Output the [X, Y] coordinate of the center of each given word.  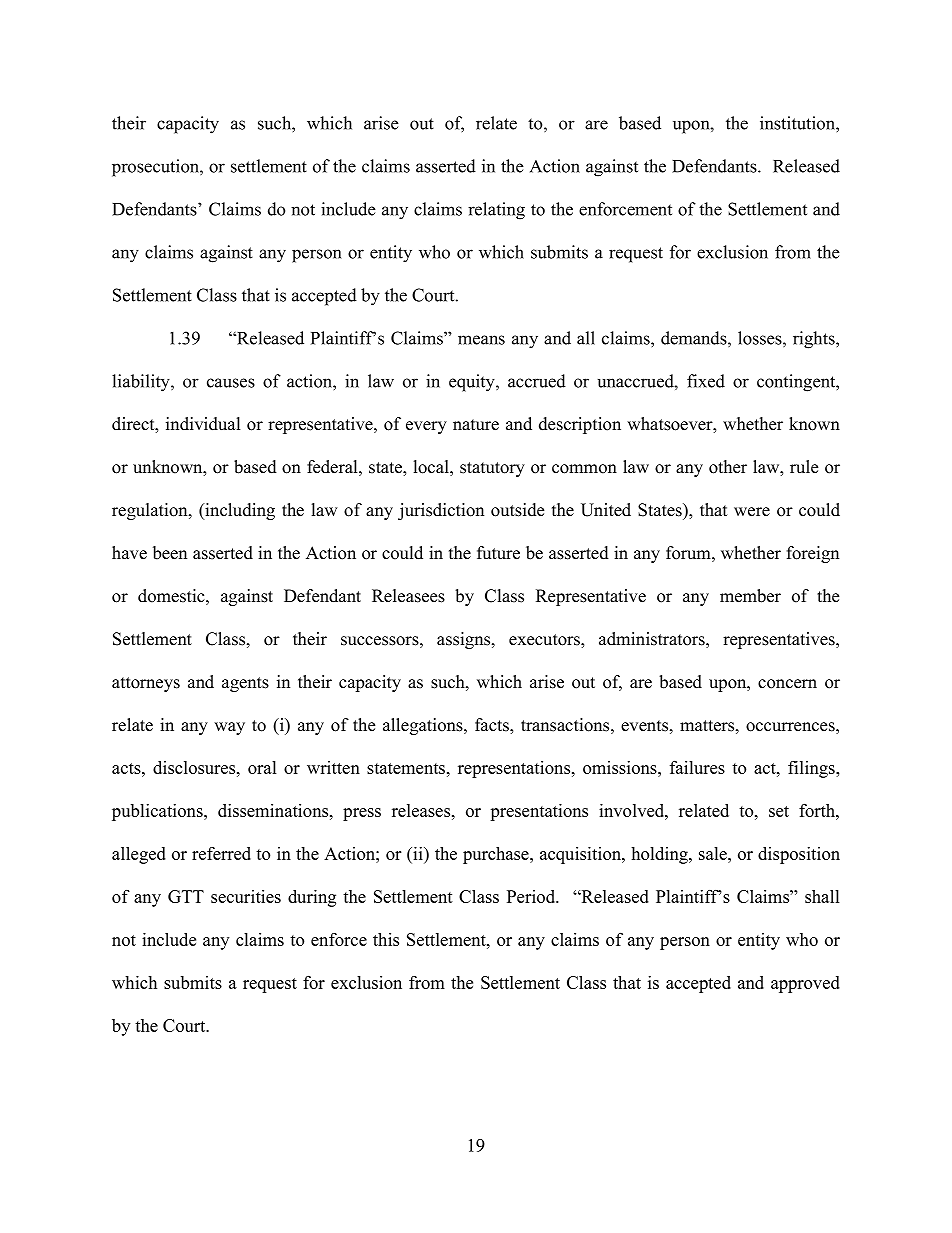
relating [496, 211]
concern [787, 684]
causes [231, 383]
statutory [492, 469]
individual [203, 424]
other [728, 467]
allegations [424, 726]
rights [815, 340]
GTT [186, 896]
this [386, 939]
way [229, 728]
